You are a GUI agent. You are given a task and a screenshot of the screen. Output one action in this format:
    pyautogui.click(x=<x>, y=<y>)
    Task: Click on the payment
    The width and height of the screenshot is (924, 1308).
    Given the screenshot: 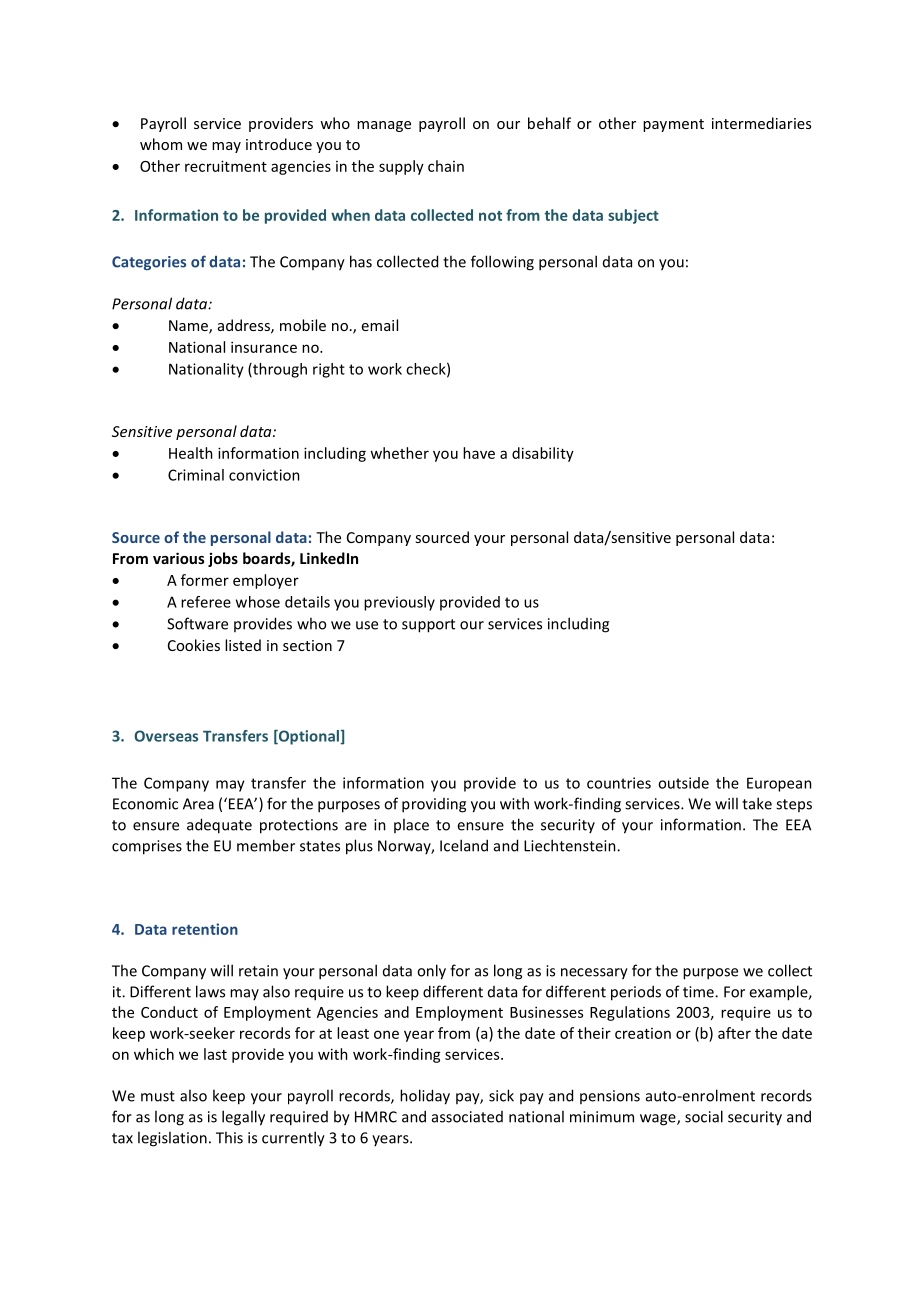 What is the action you would take?
    pyautogui.click(x=673, y=125)
